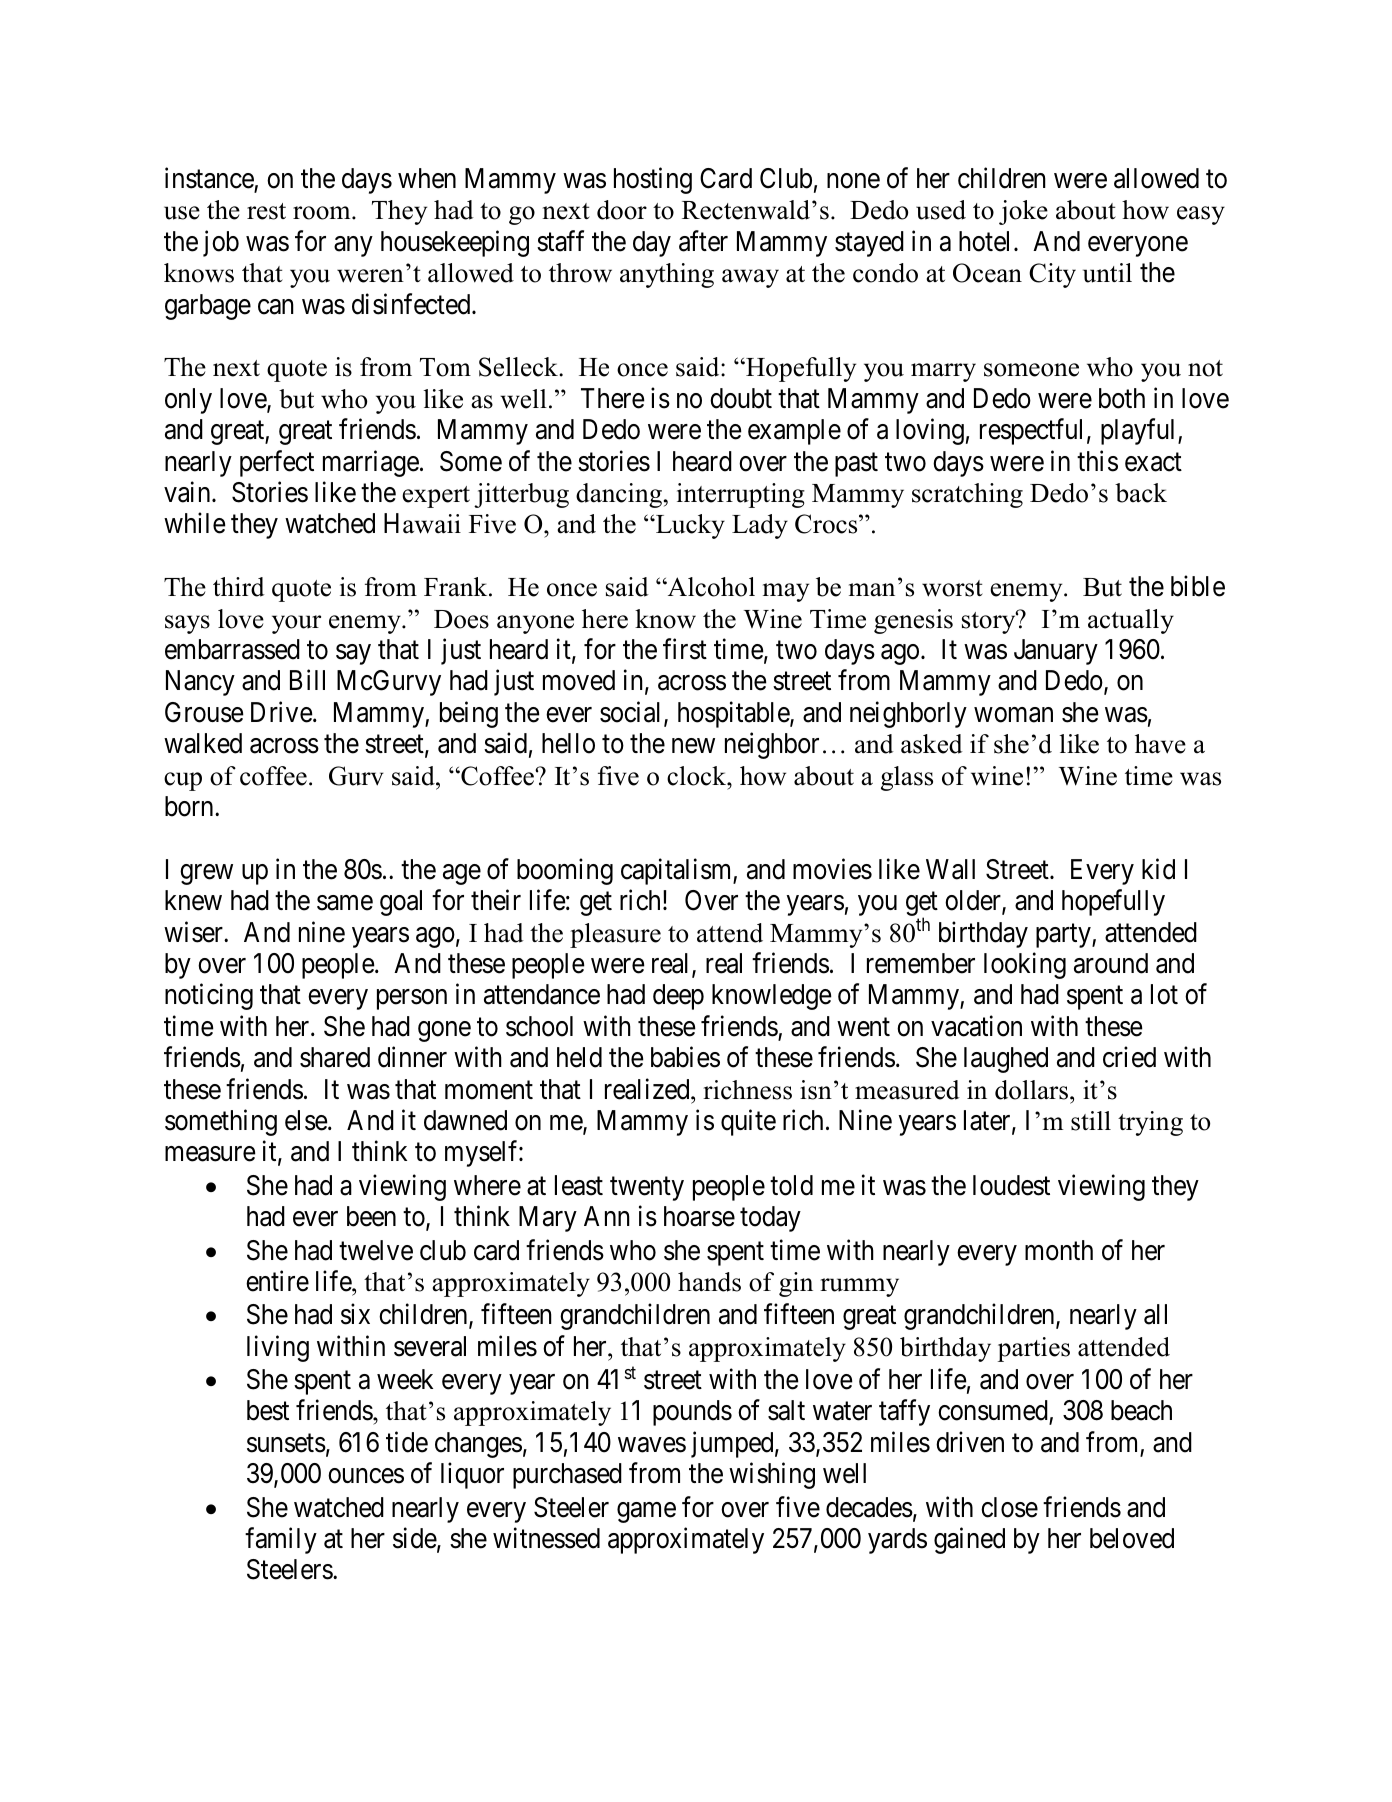  Describe the element at coordinates (1158, 869) in the image. I see `kid` at that location.
